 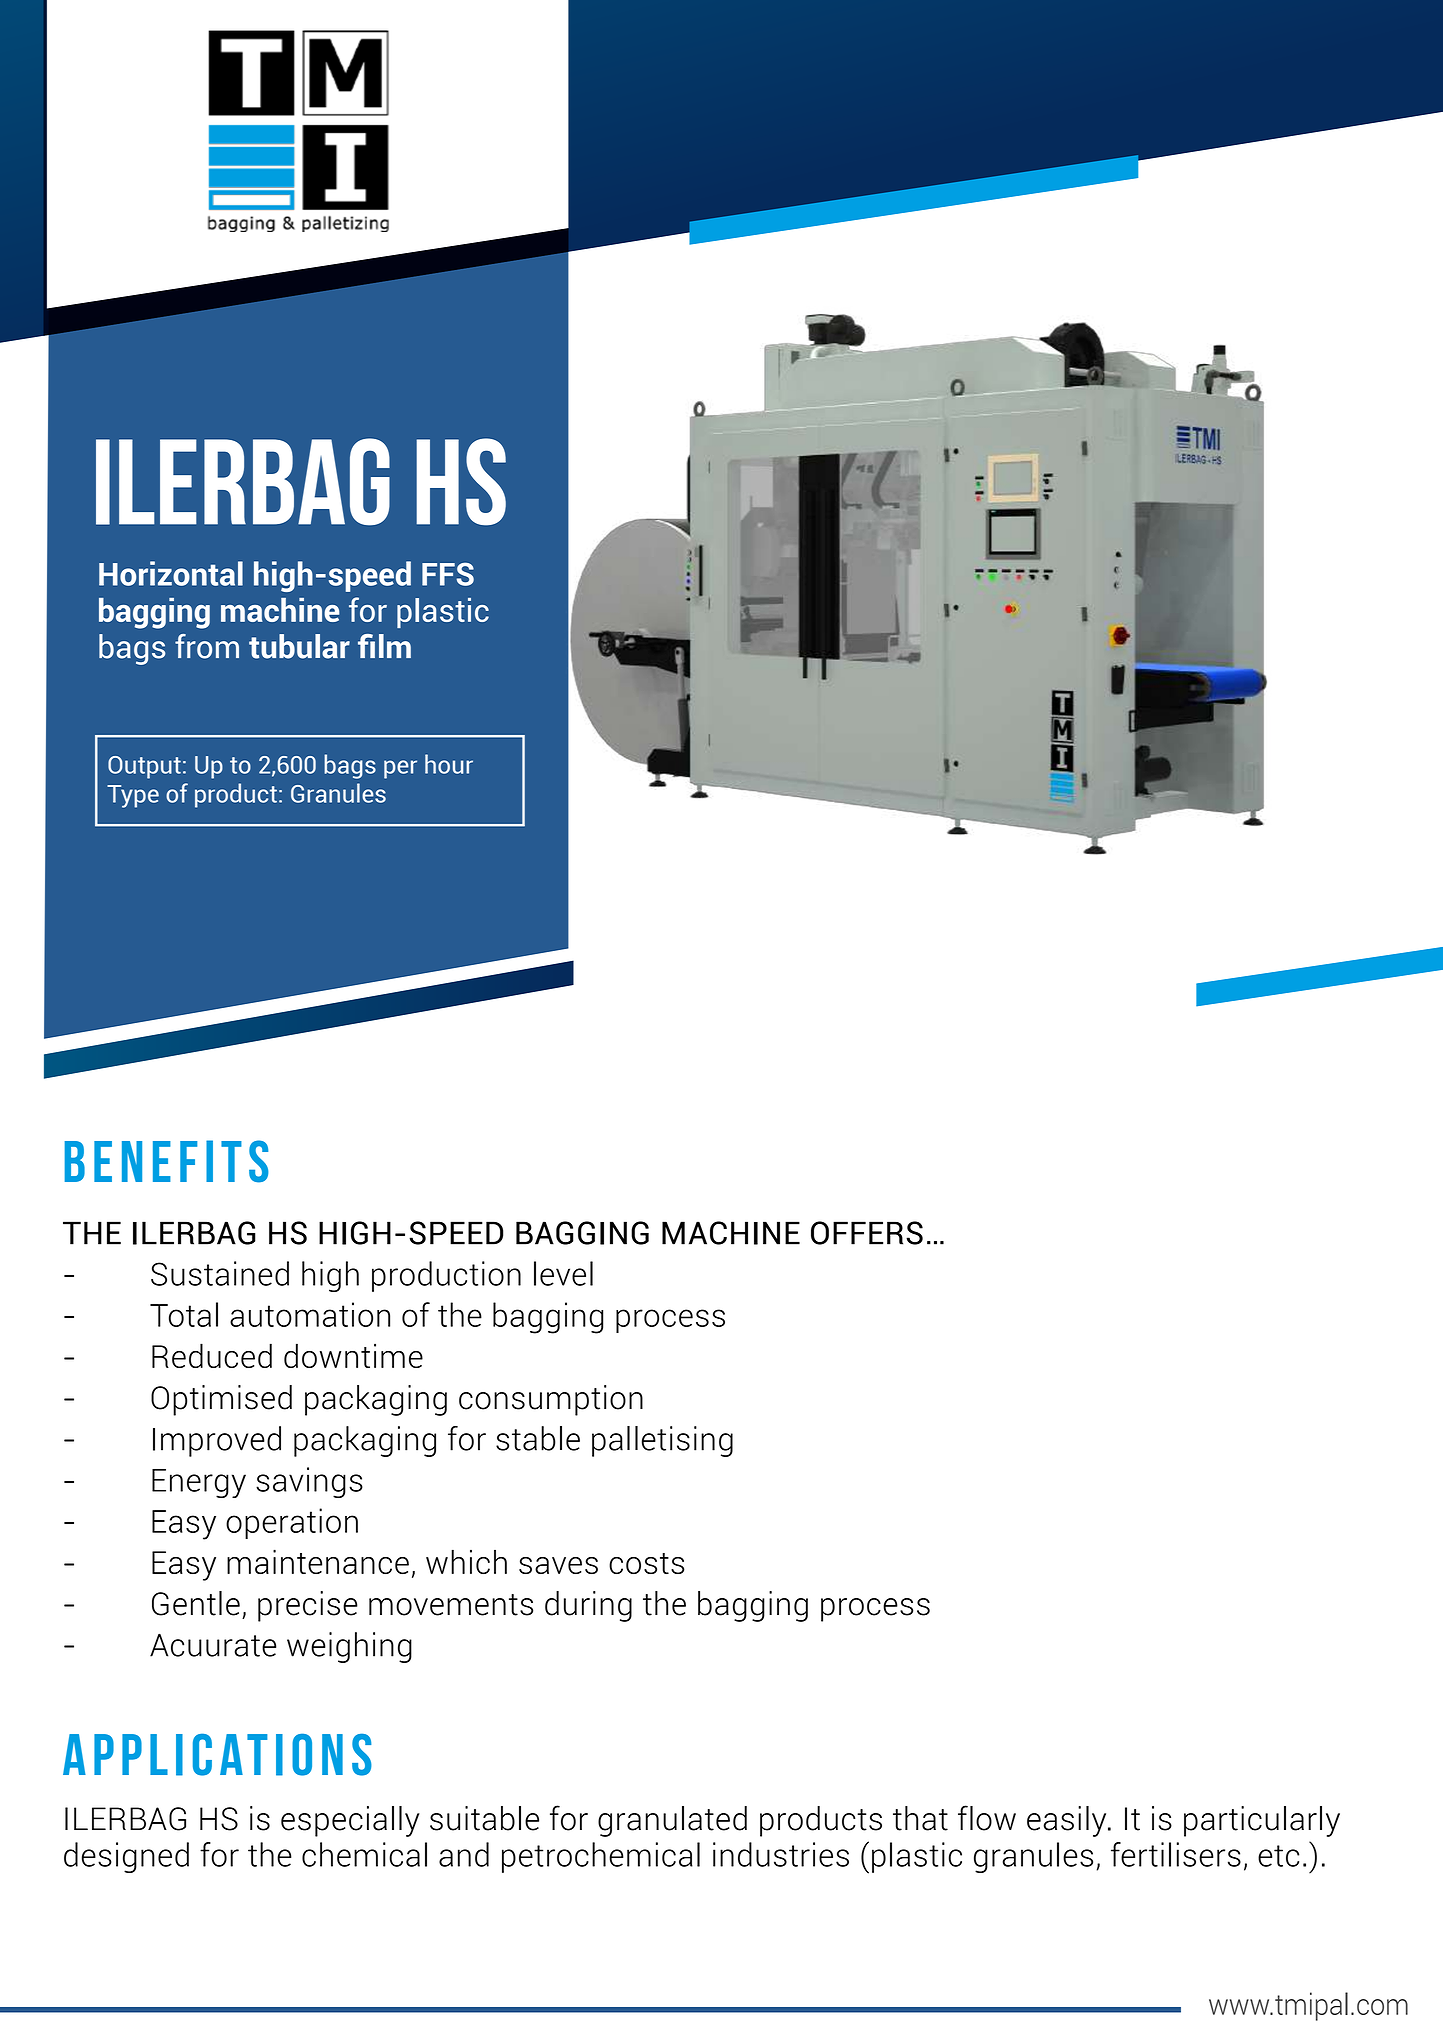 What do you see at coordinates (449, 764) in the screenshot?
I see `hour` at bounding box center [449, 764].
